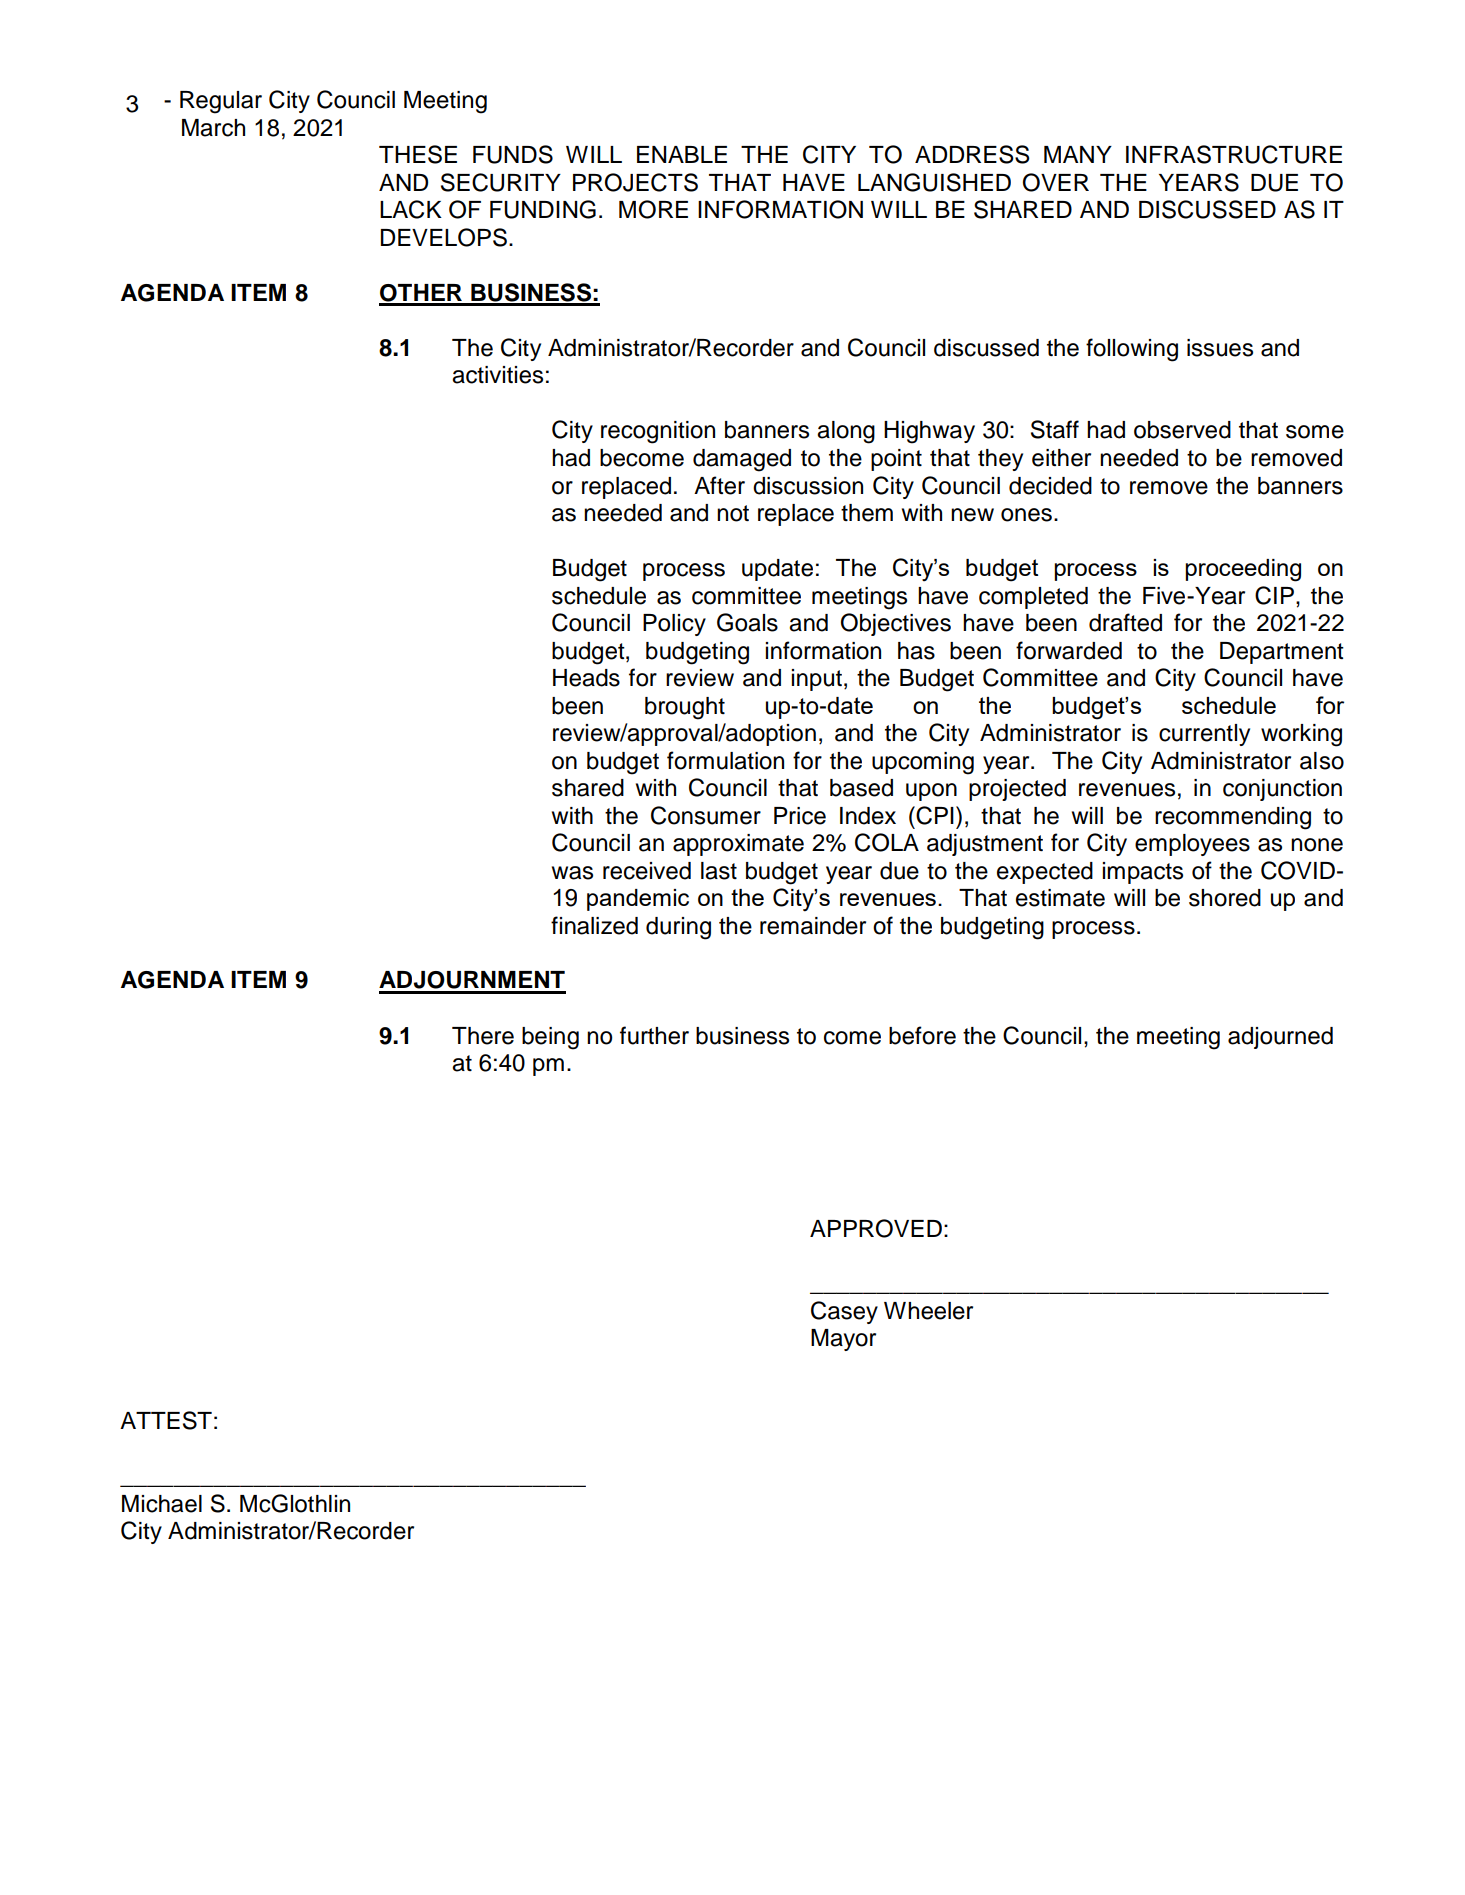 The width and height of the screenshot is (1465, 1895). What do you see at coordinates (497, 375) in the screenshot?
I see `activities` at bounding box center [497, 375].
